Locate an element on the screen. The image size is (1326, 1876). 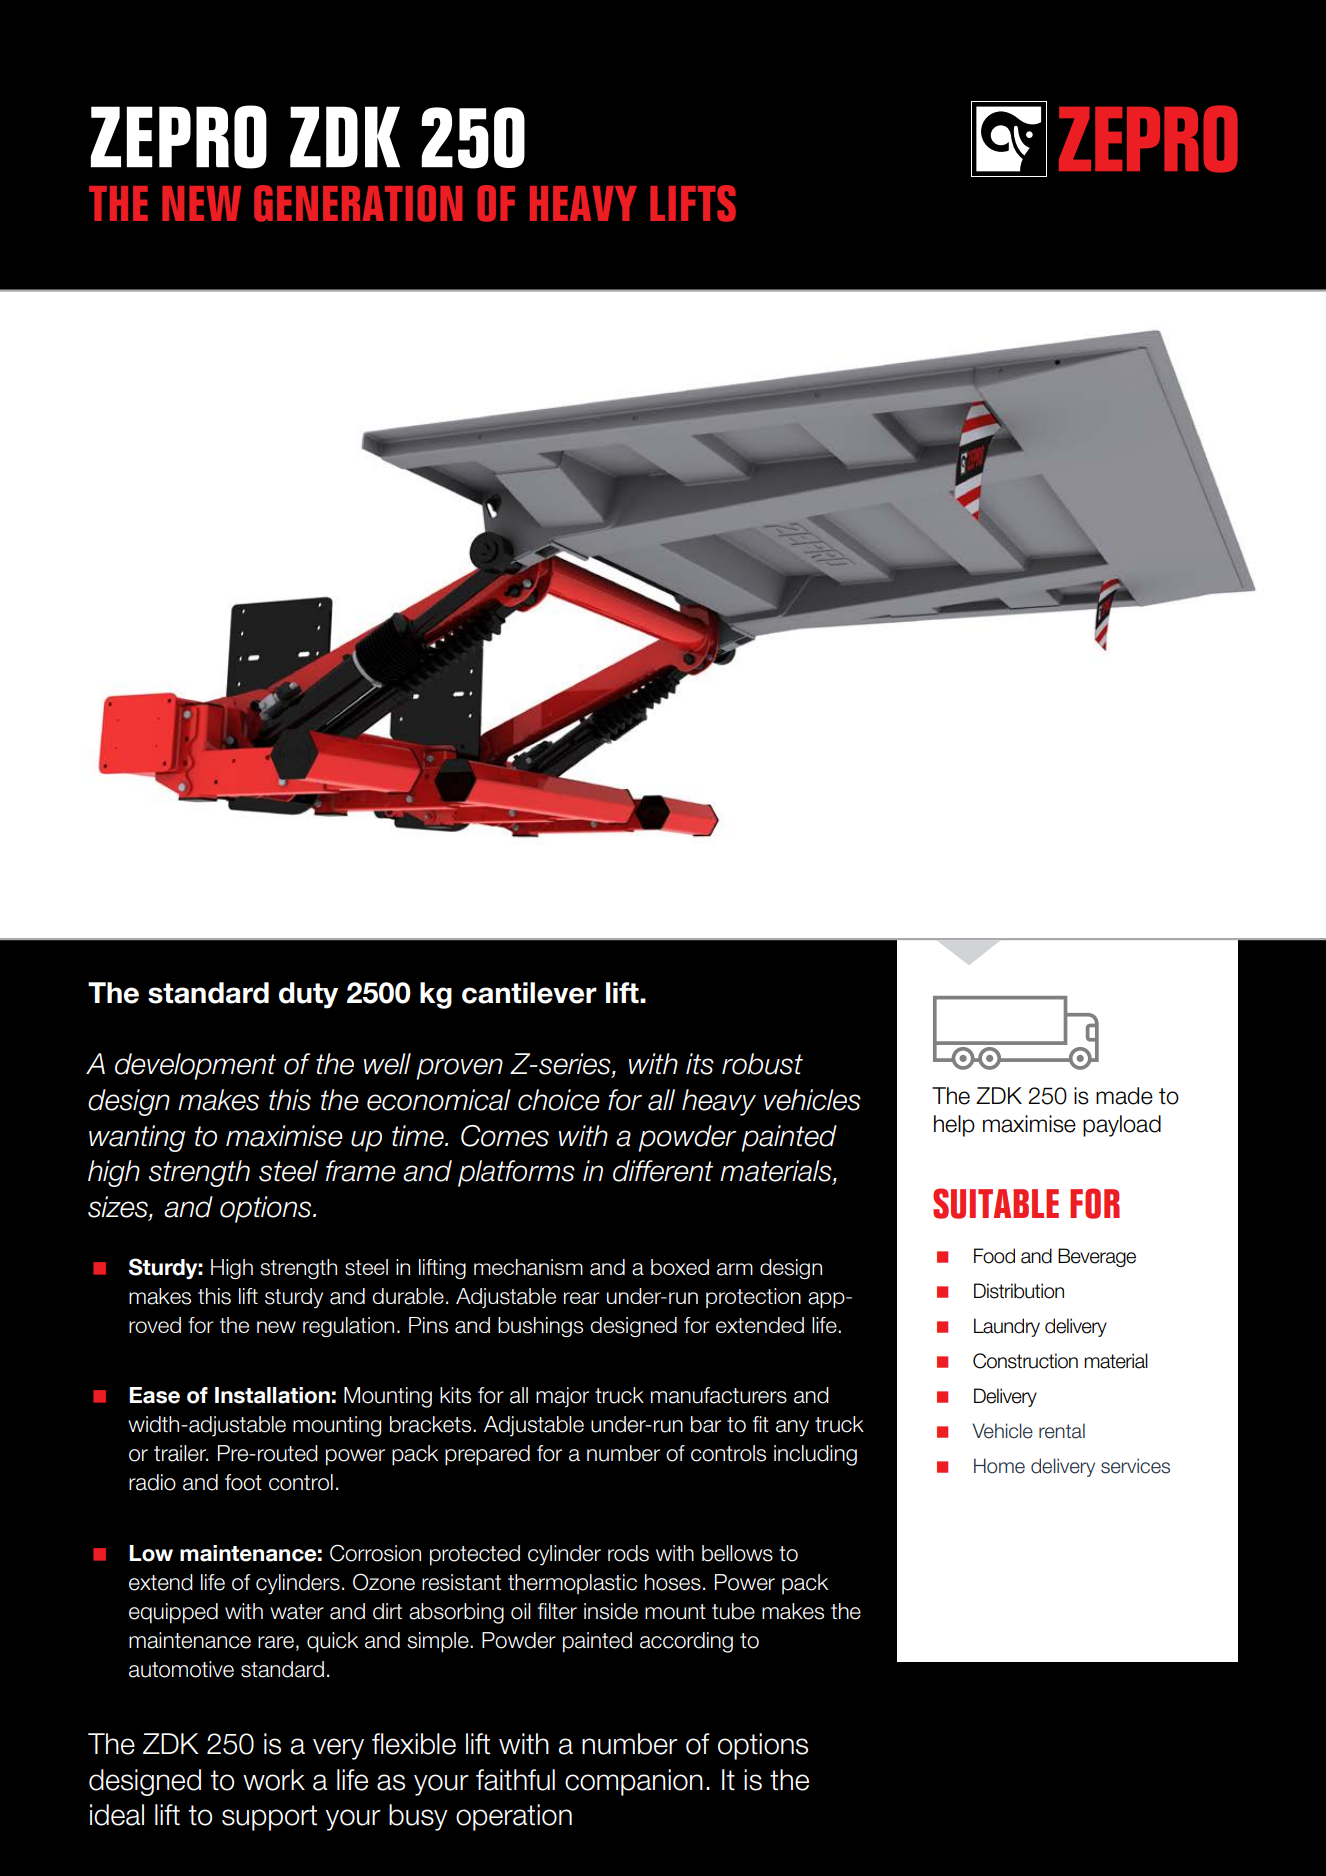
Food is located at coordinates (994, 1256).
